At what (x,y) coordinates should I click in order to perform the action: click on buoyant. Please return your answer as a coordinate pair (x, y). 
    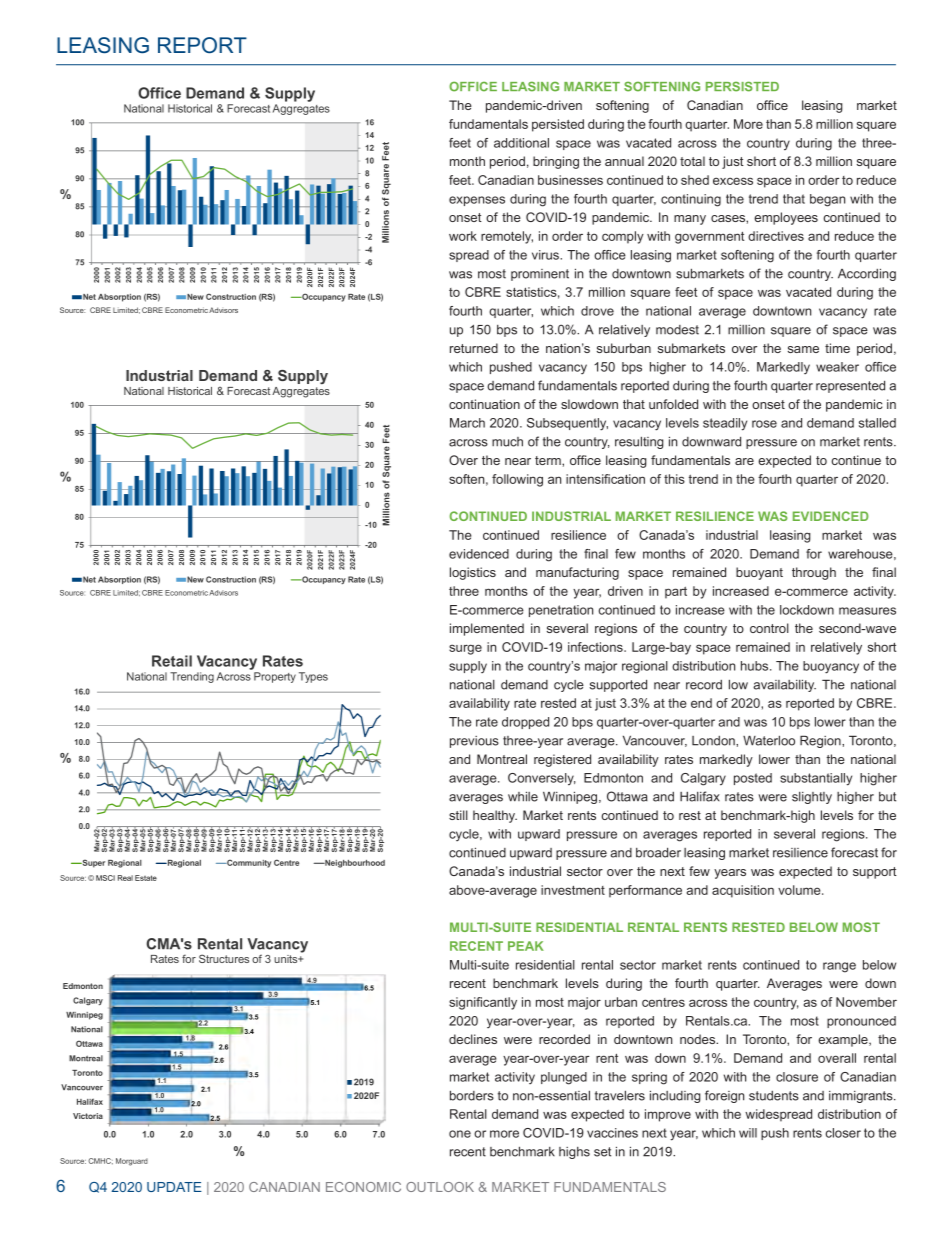
    Looking at the image, I should click on (759, 573).
